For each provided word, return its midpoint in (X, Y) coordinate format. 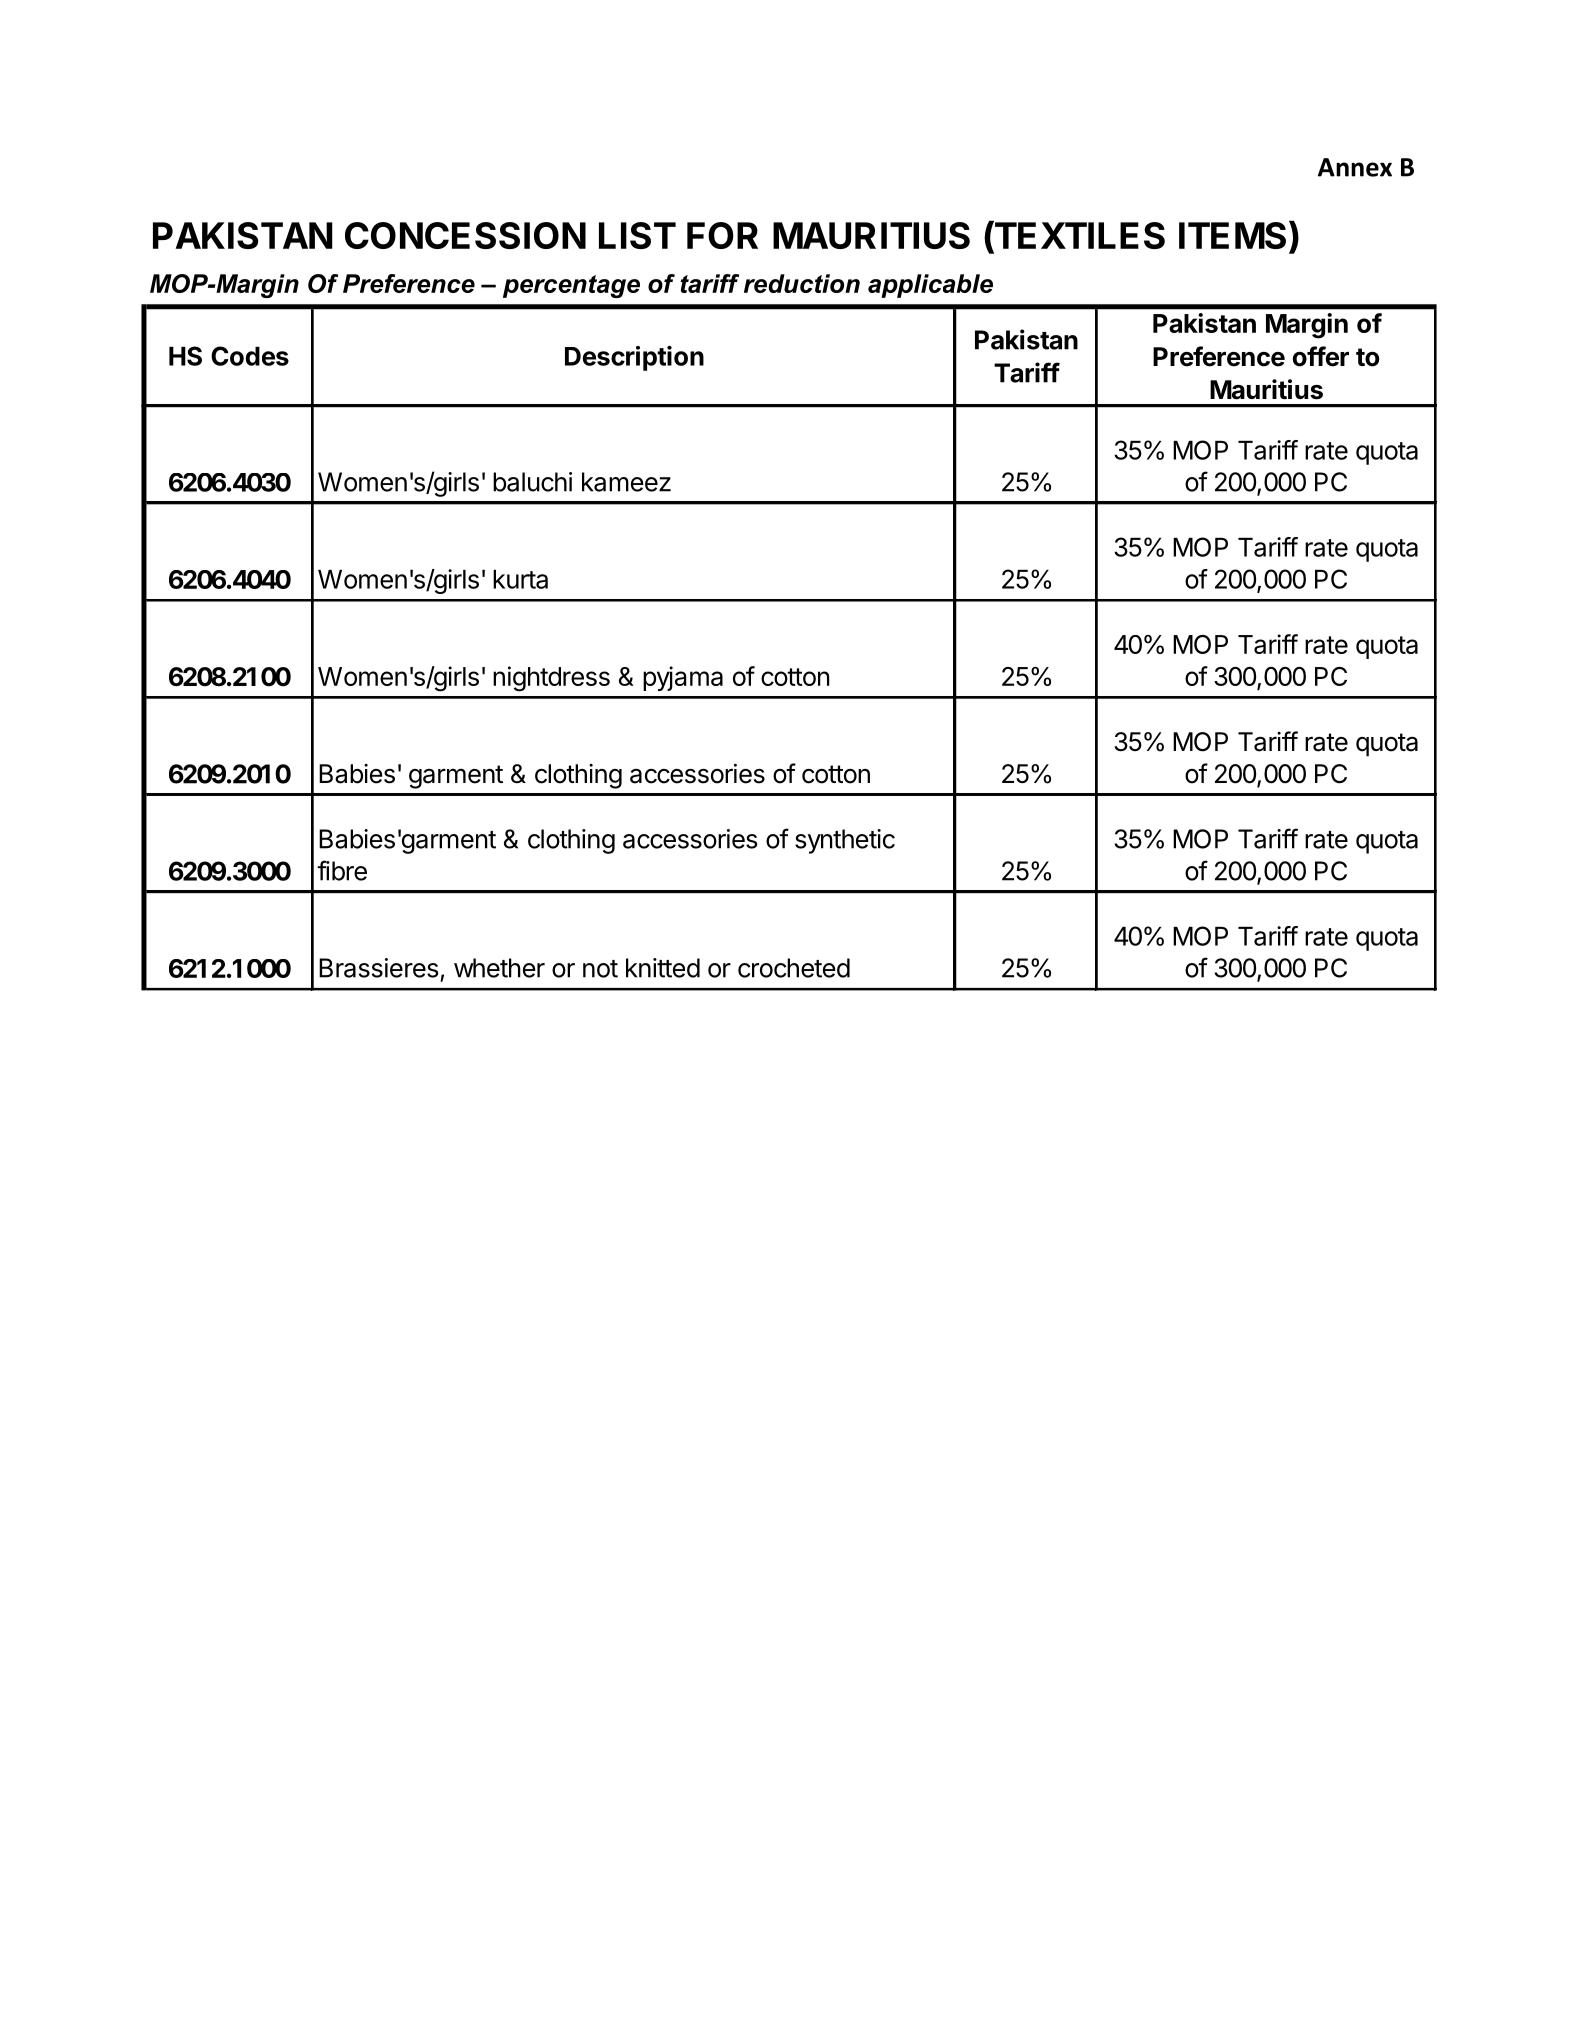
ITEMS (1232, 235)
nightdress (551, 679)
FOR (722, 235)
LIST (637, 235)
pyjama (683, 678)
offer (1321, 356)
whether (499, 968)
